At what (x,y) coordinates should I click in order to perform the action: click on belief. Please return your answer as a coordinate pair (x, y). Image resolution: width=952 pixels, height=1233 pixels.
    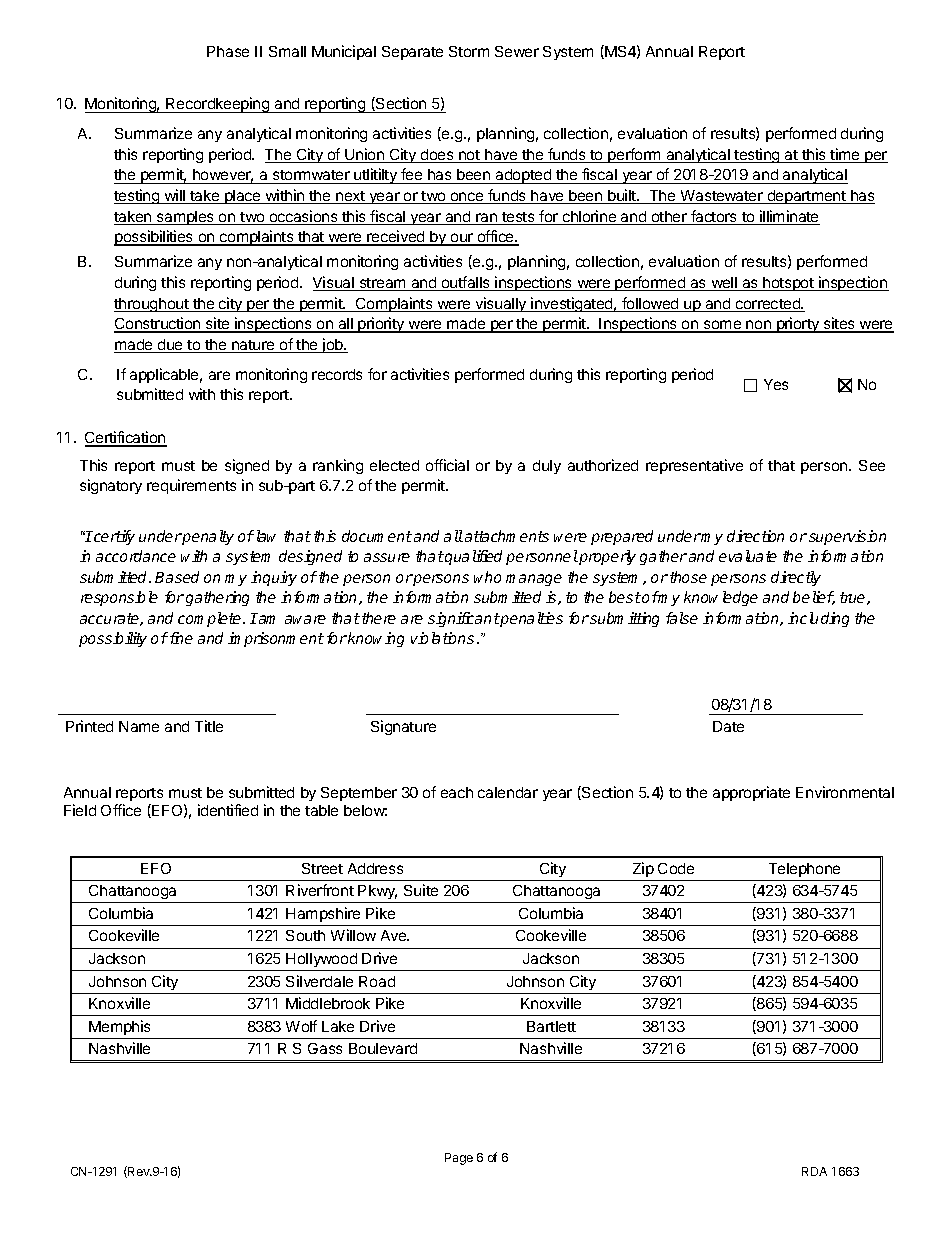
    Looking at the image, I should click on (814, 598).
